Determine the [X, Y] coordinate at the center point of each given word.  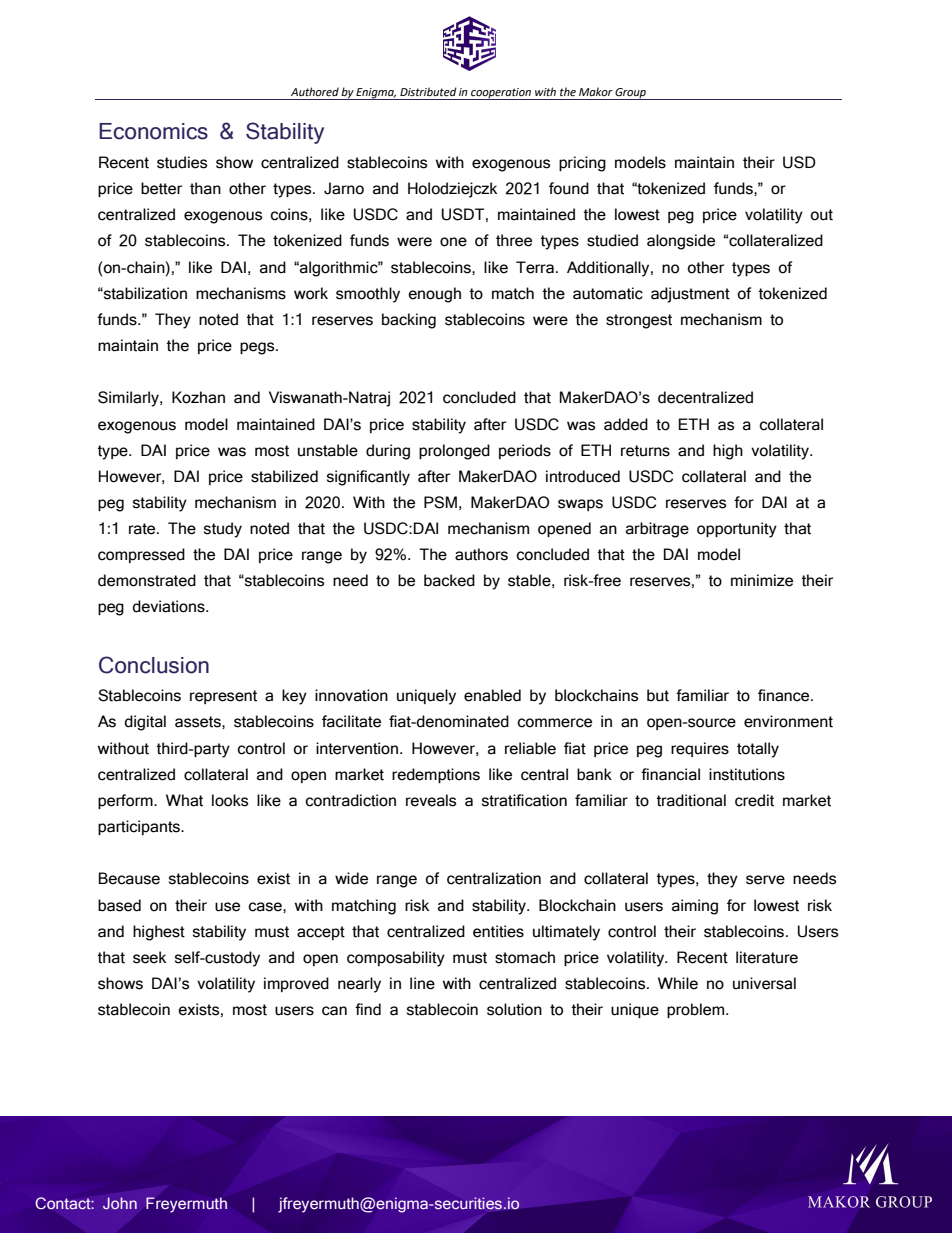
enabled [492, 695]
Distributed [428, 92]
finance [785, 695]
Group [631, 94]
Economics [153, 131]
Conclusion [154, 665]
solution [514, 1009]
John [120, 1203]
